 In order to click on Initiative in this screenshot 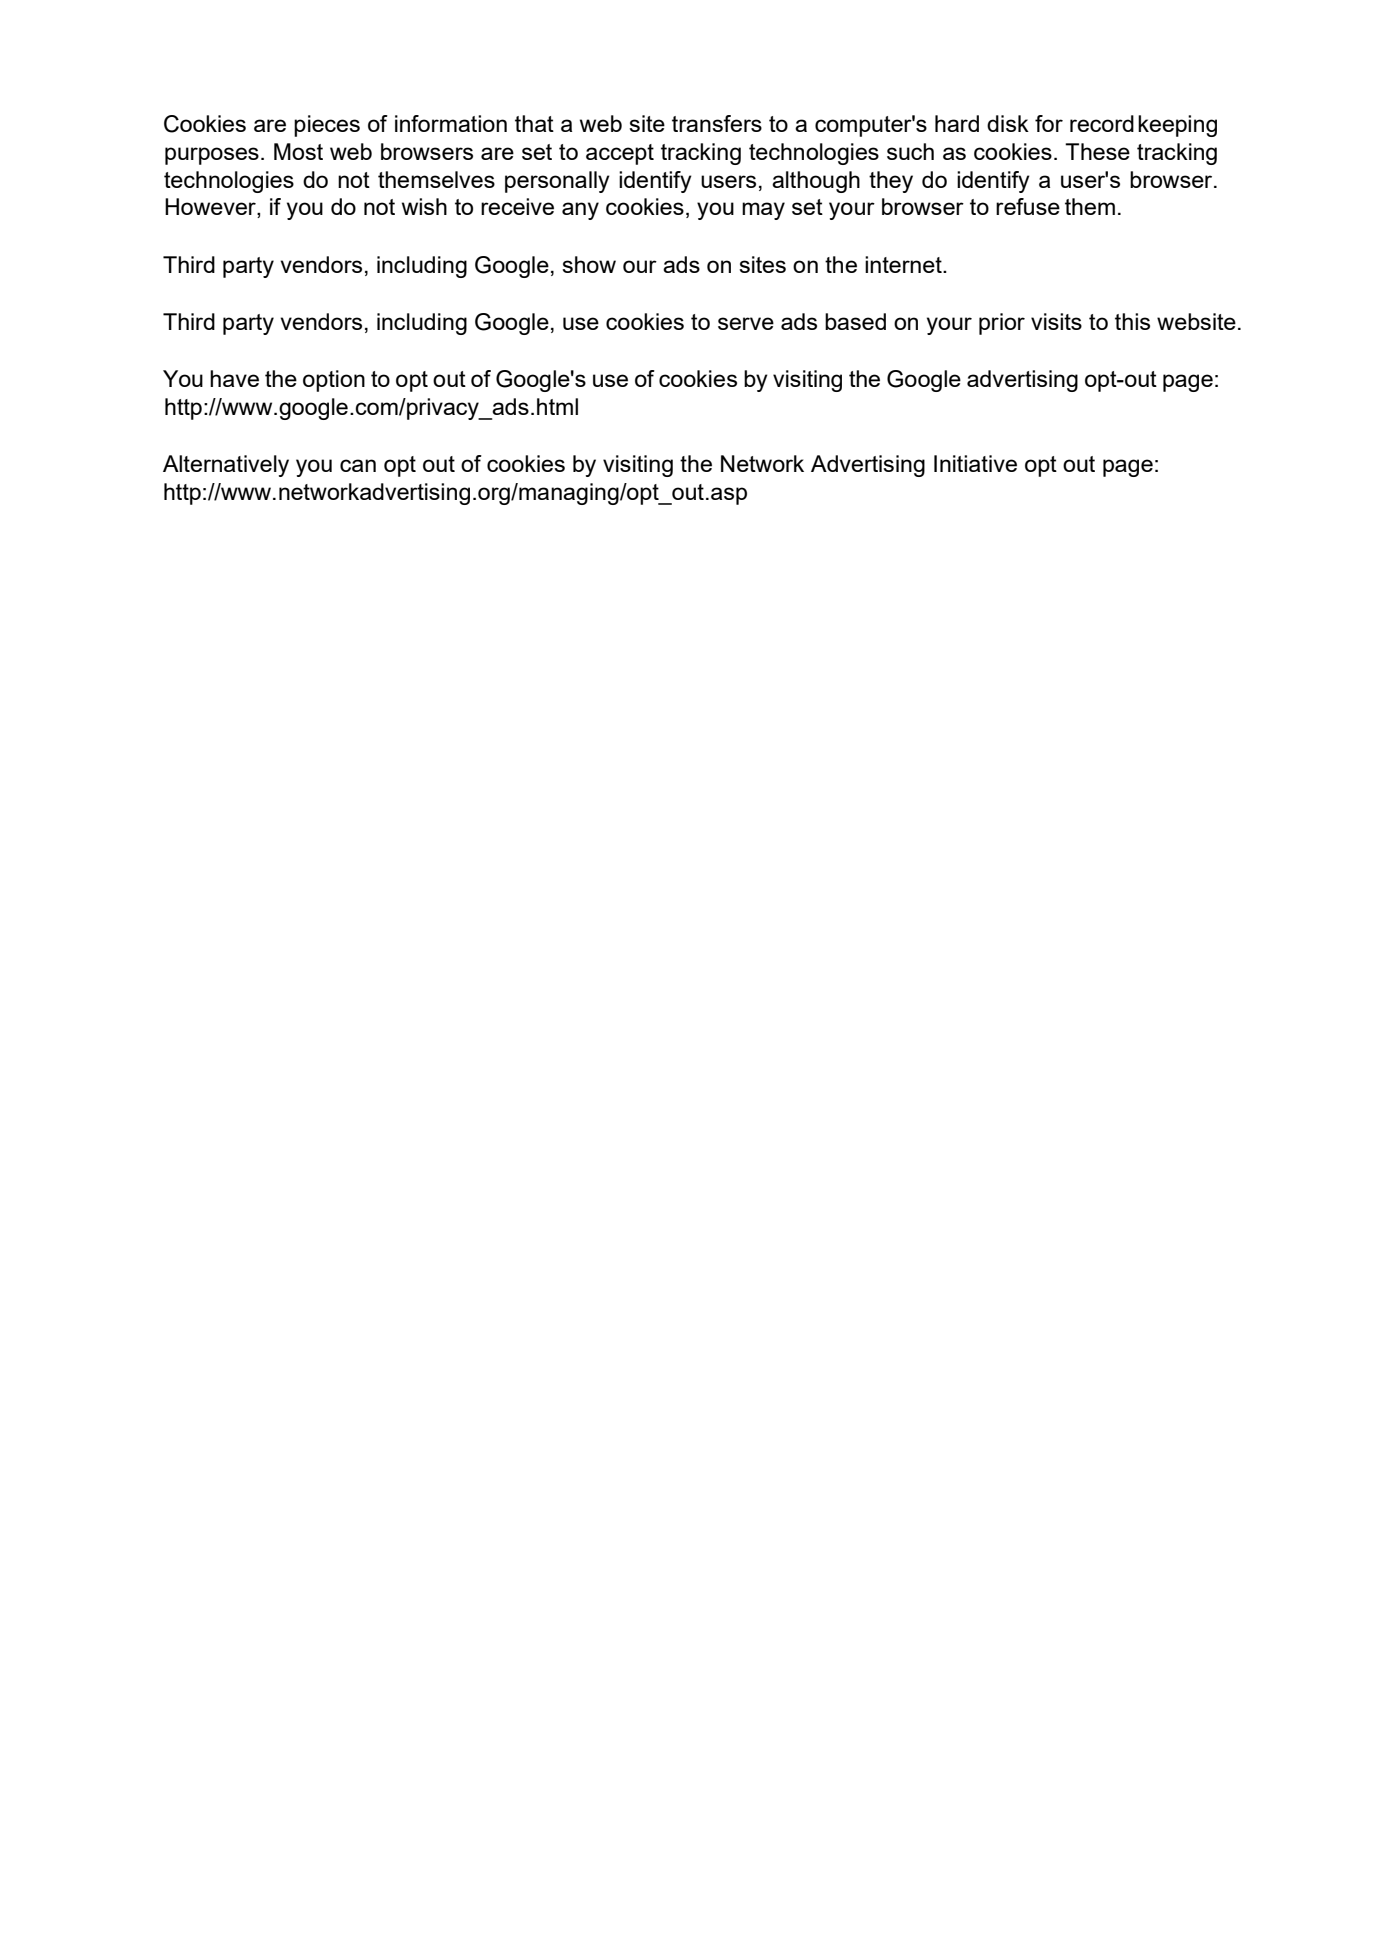, I will do `click(975, 463)`.
